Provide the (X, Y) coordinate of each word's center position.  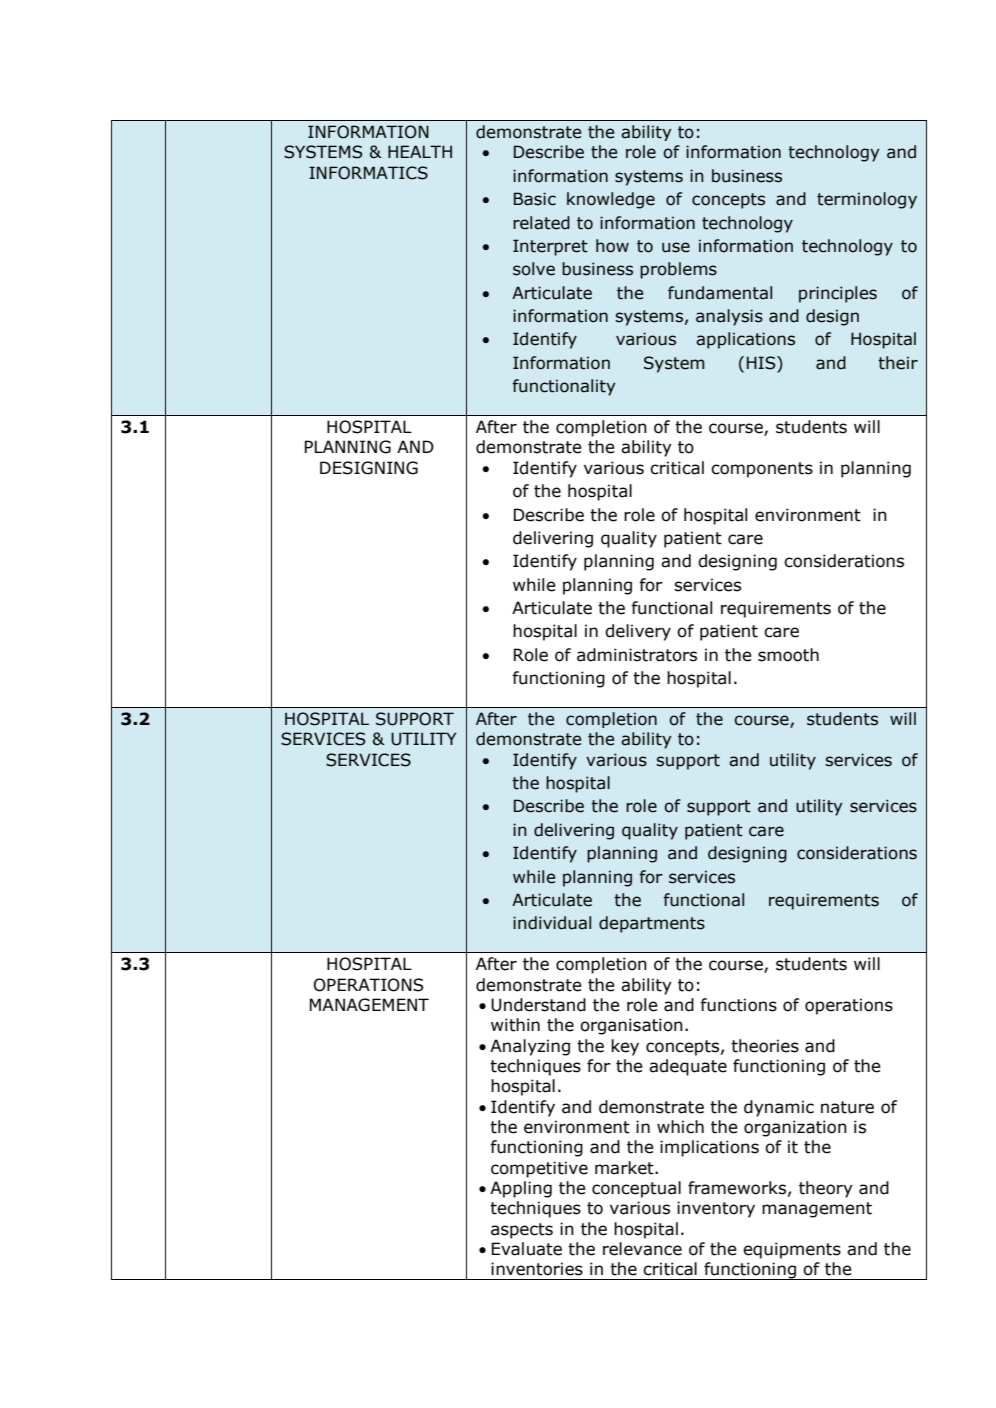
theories (765, 1046)
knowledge (611, 200)
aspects (522, 1231)
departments (652, 924)
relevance (642, 1249)
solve (534, 269)
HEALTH (420, 151)
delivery (638, 632)
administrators (637, 655)
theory (826, 1189)
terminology (867, 200)
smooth (788, 655)
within (515, 1025)
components (762, 470)
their (898, 363)
